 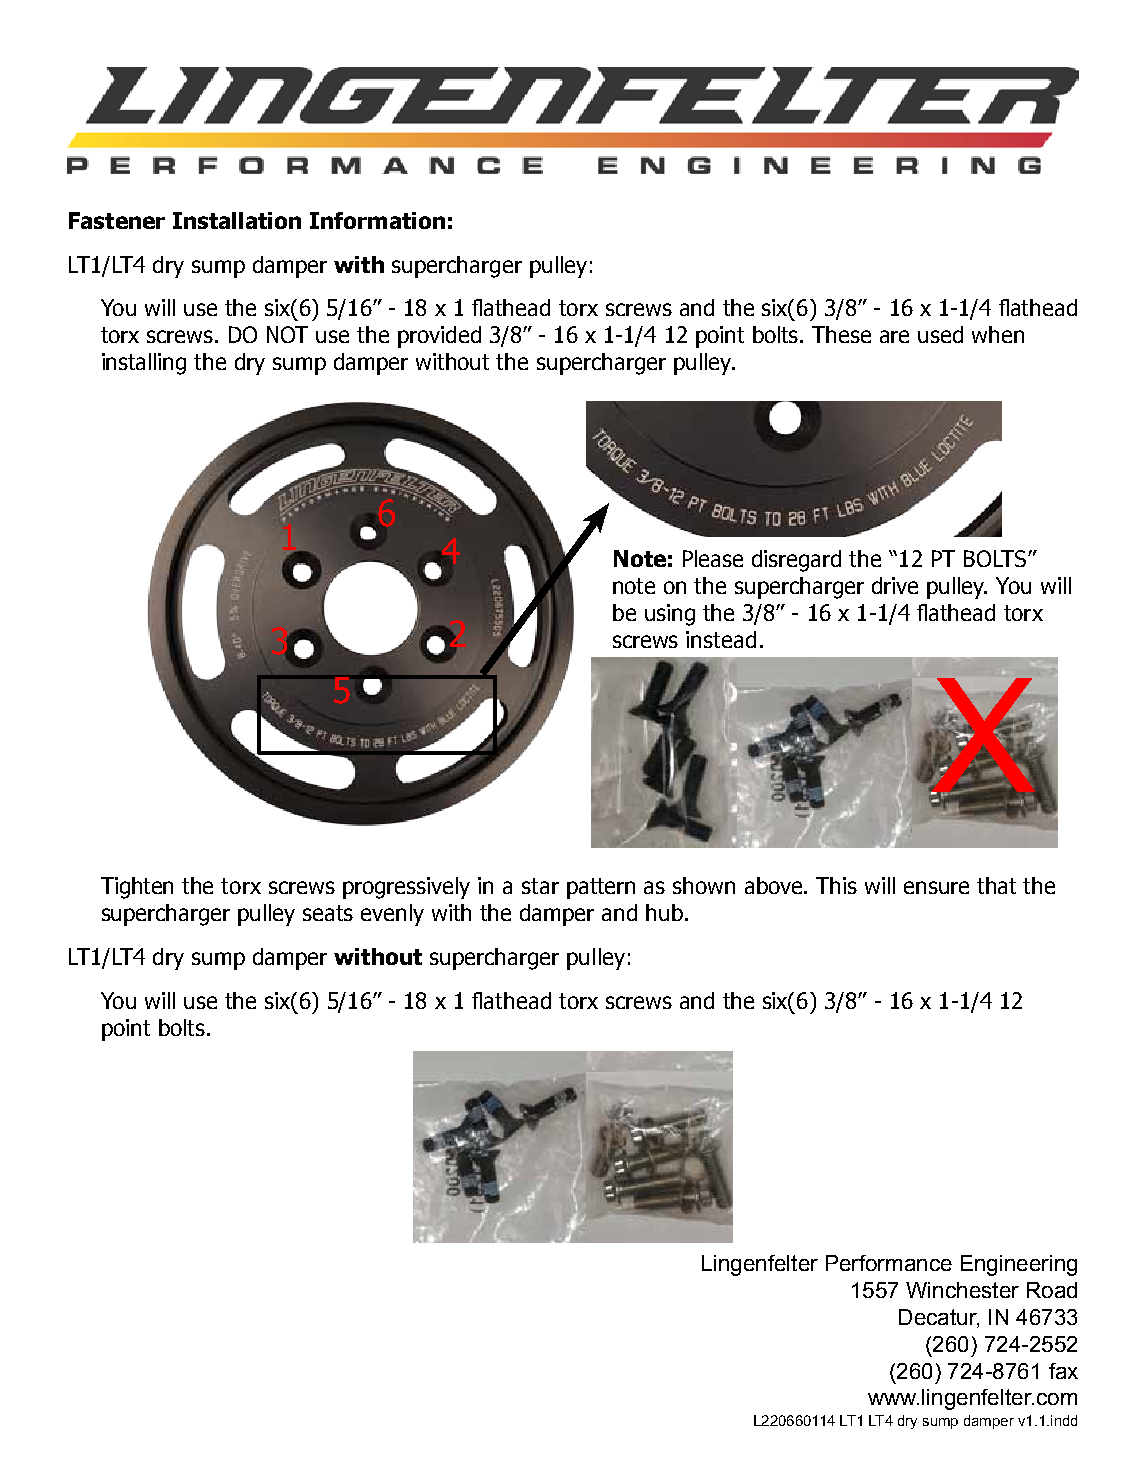 What do you see at coordinates (940, 334) in the screenshot?
I see `used` at bounding box center [940, 334].
